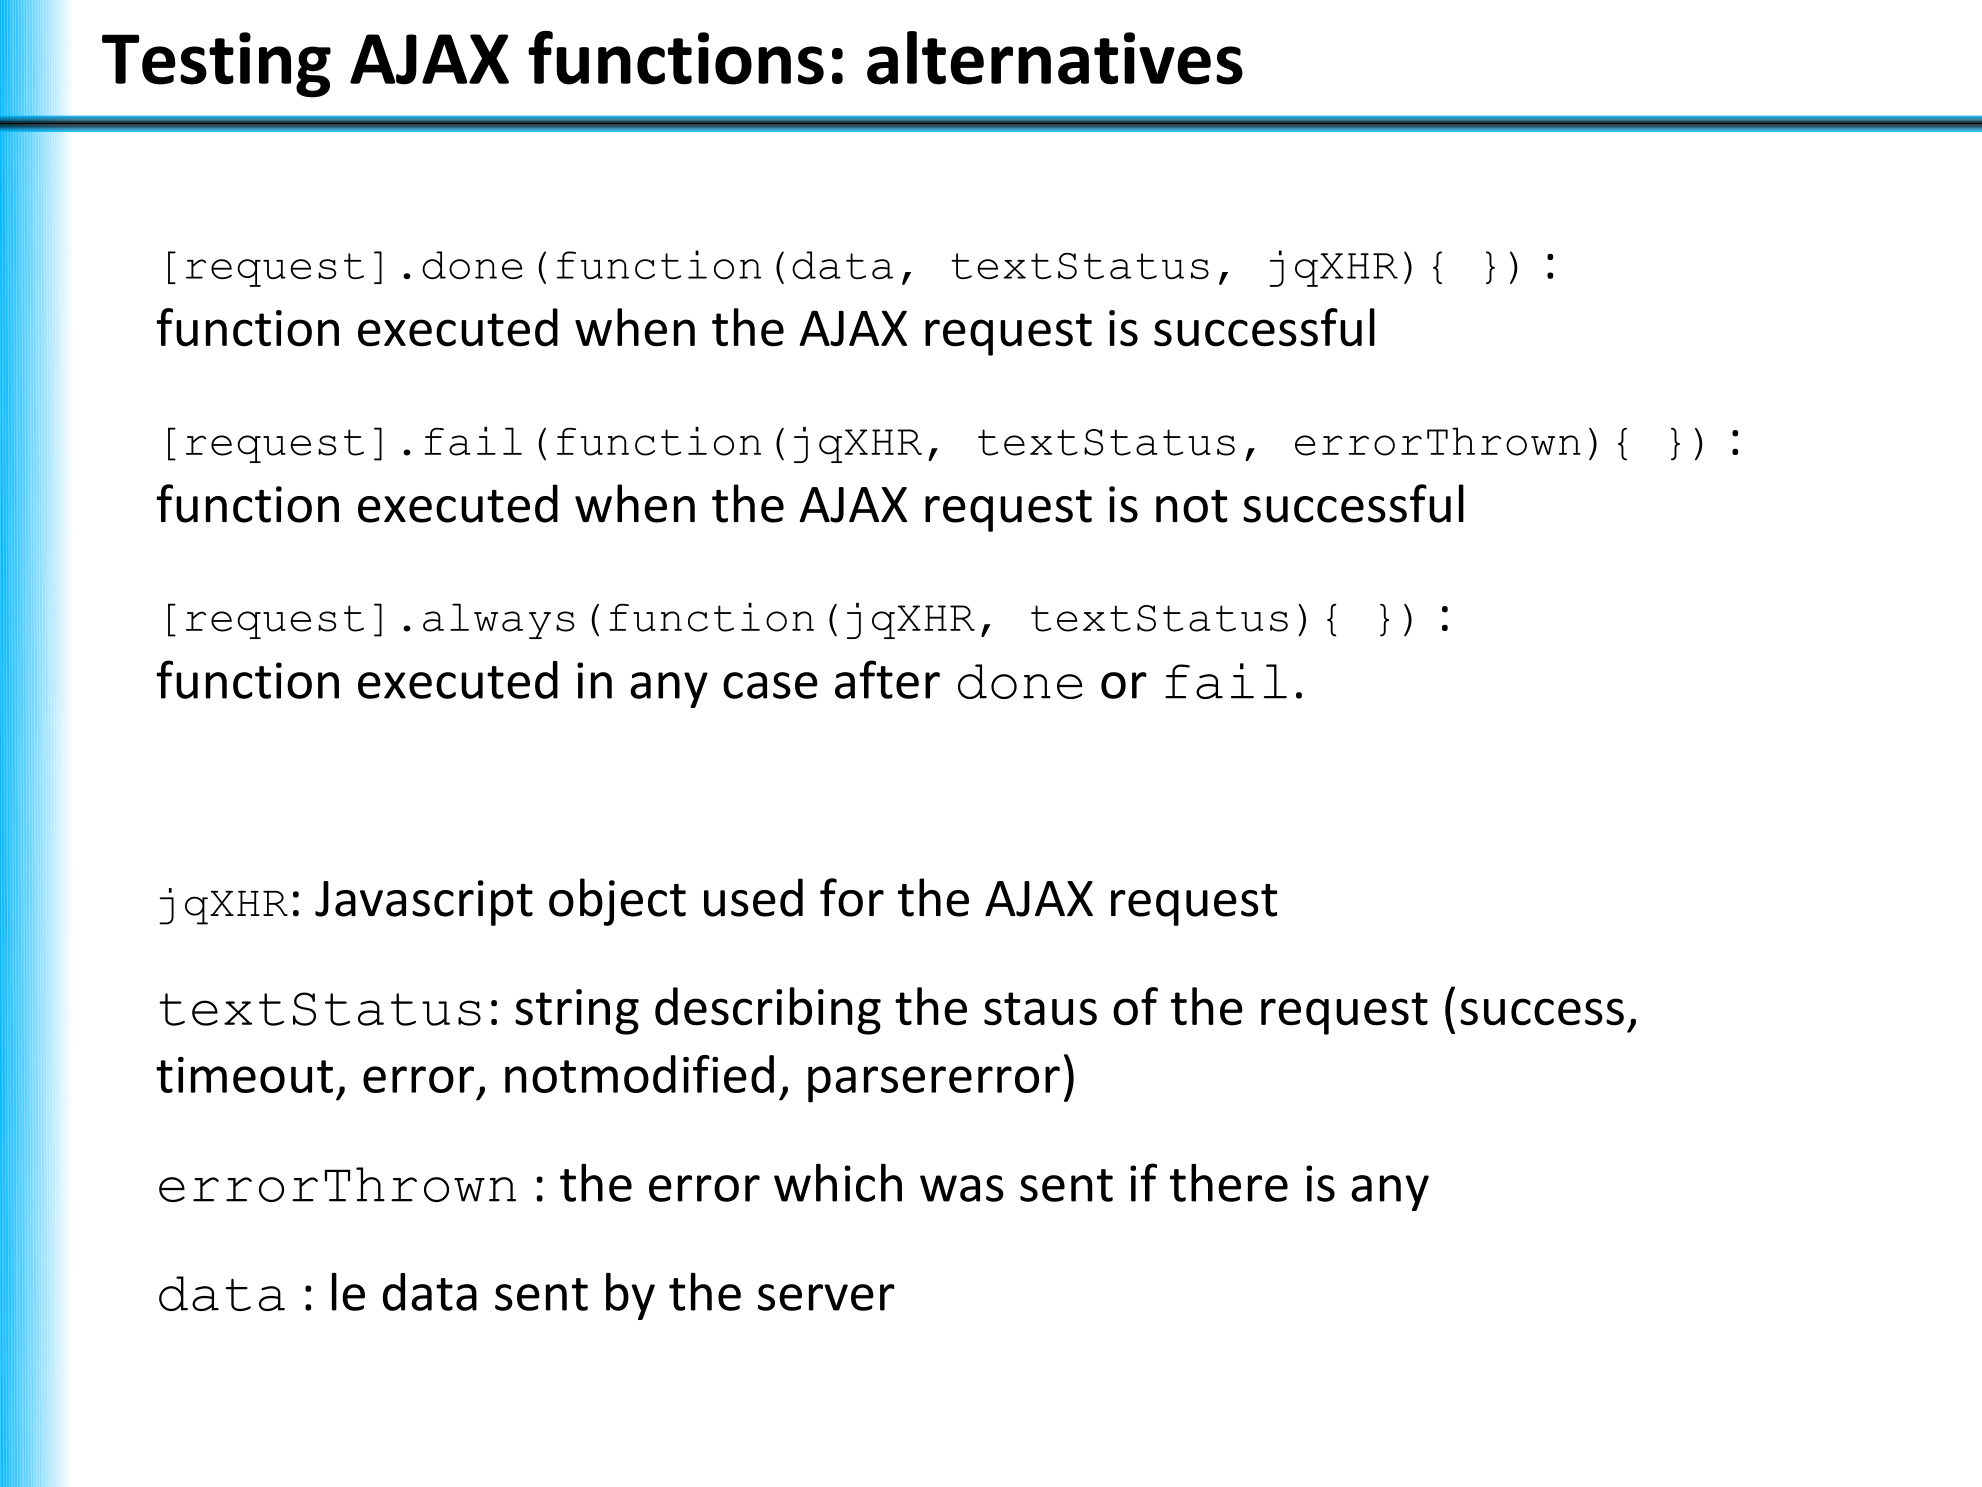  Describe the element at coordinates (424, 903) in the screenshot. I see `Javascript` at that location.
